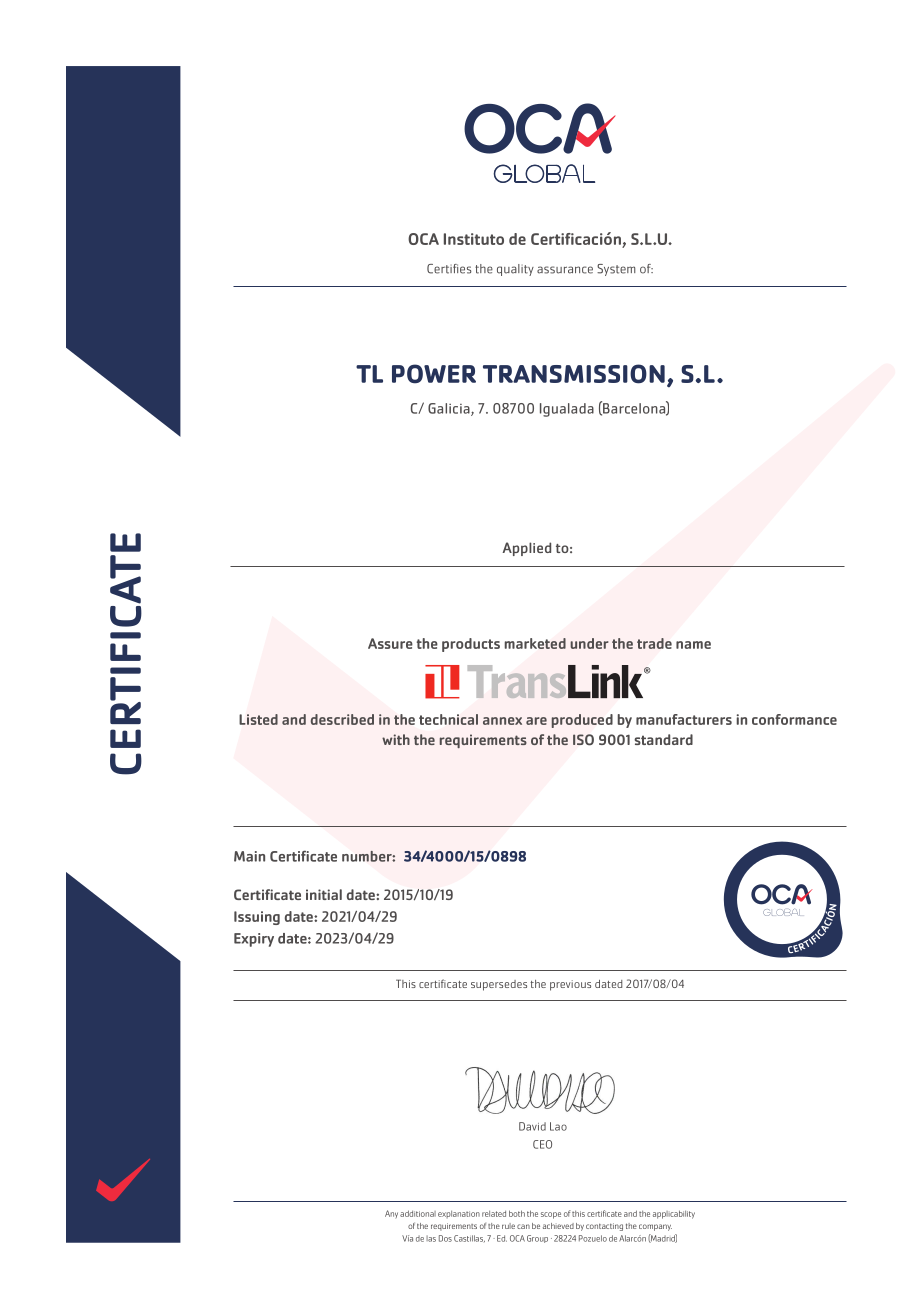 This document has height=1308, width=924. What do you see at coordinates (693, 645) in the document?
I see `name` at bounding box center [693, 645].
